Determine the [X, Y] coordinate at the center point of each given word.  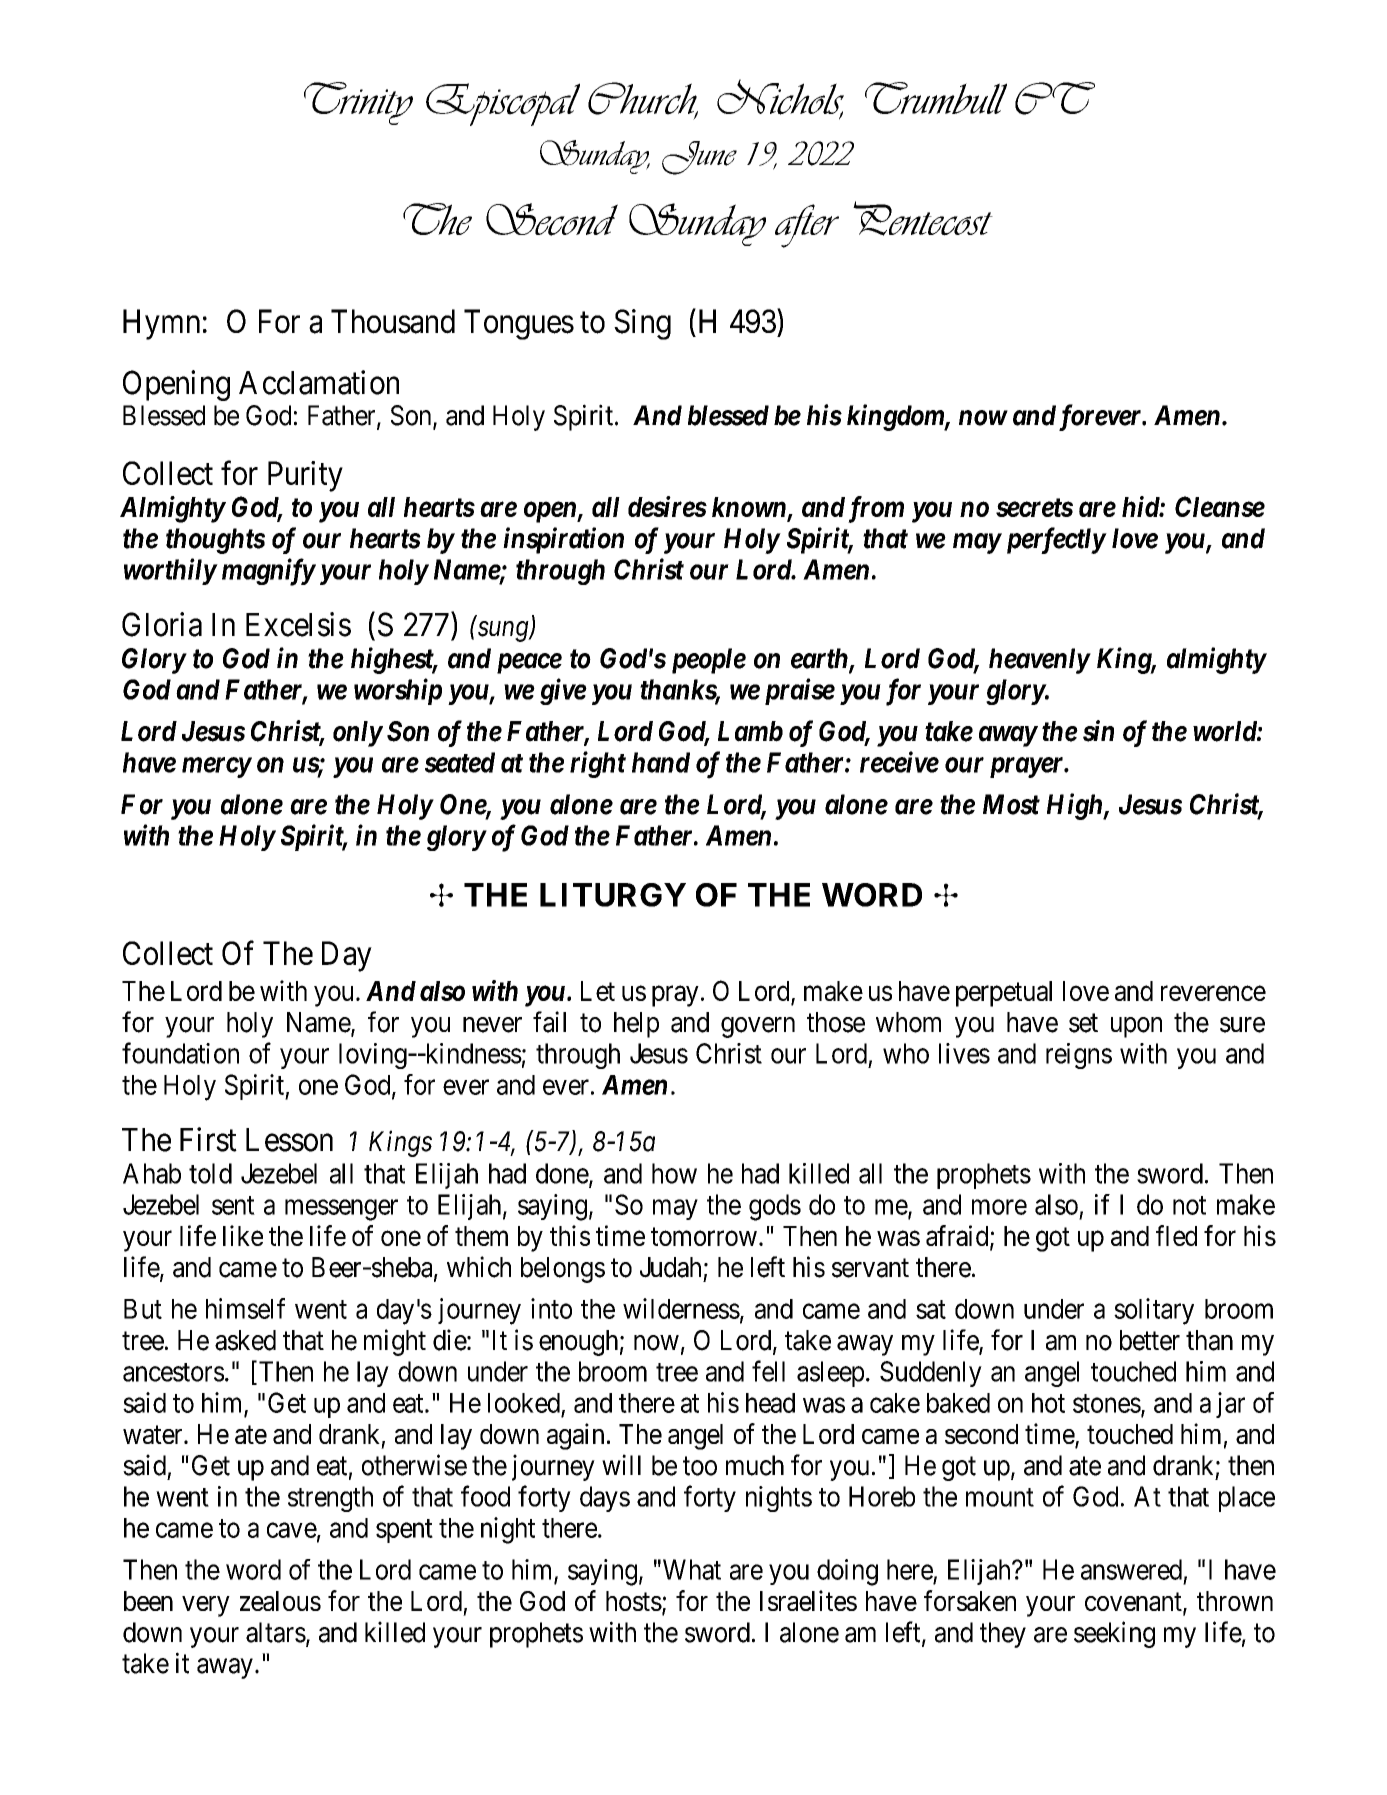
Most [1011, 804]
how [674, 1173]
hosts [634, 1601]
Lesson [289, 1140]
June [699, 158]
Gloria [162, 624]
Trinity [358, 103]
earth [820, 659]
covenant [1134, 1603]
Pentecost [923, 218]
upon [1136, 1027]
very [206, 1606]
